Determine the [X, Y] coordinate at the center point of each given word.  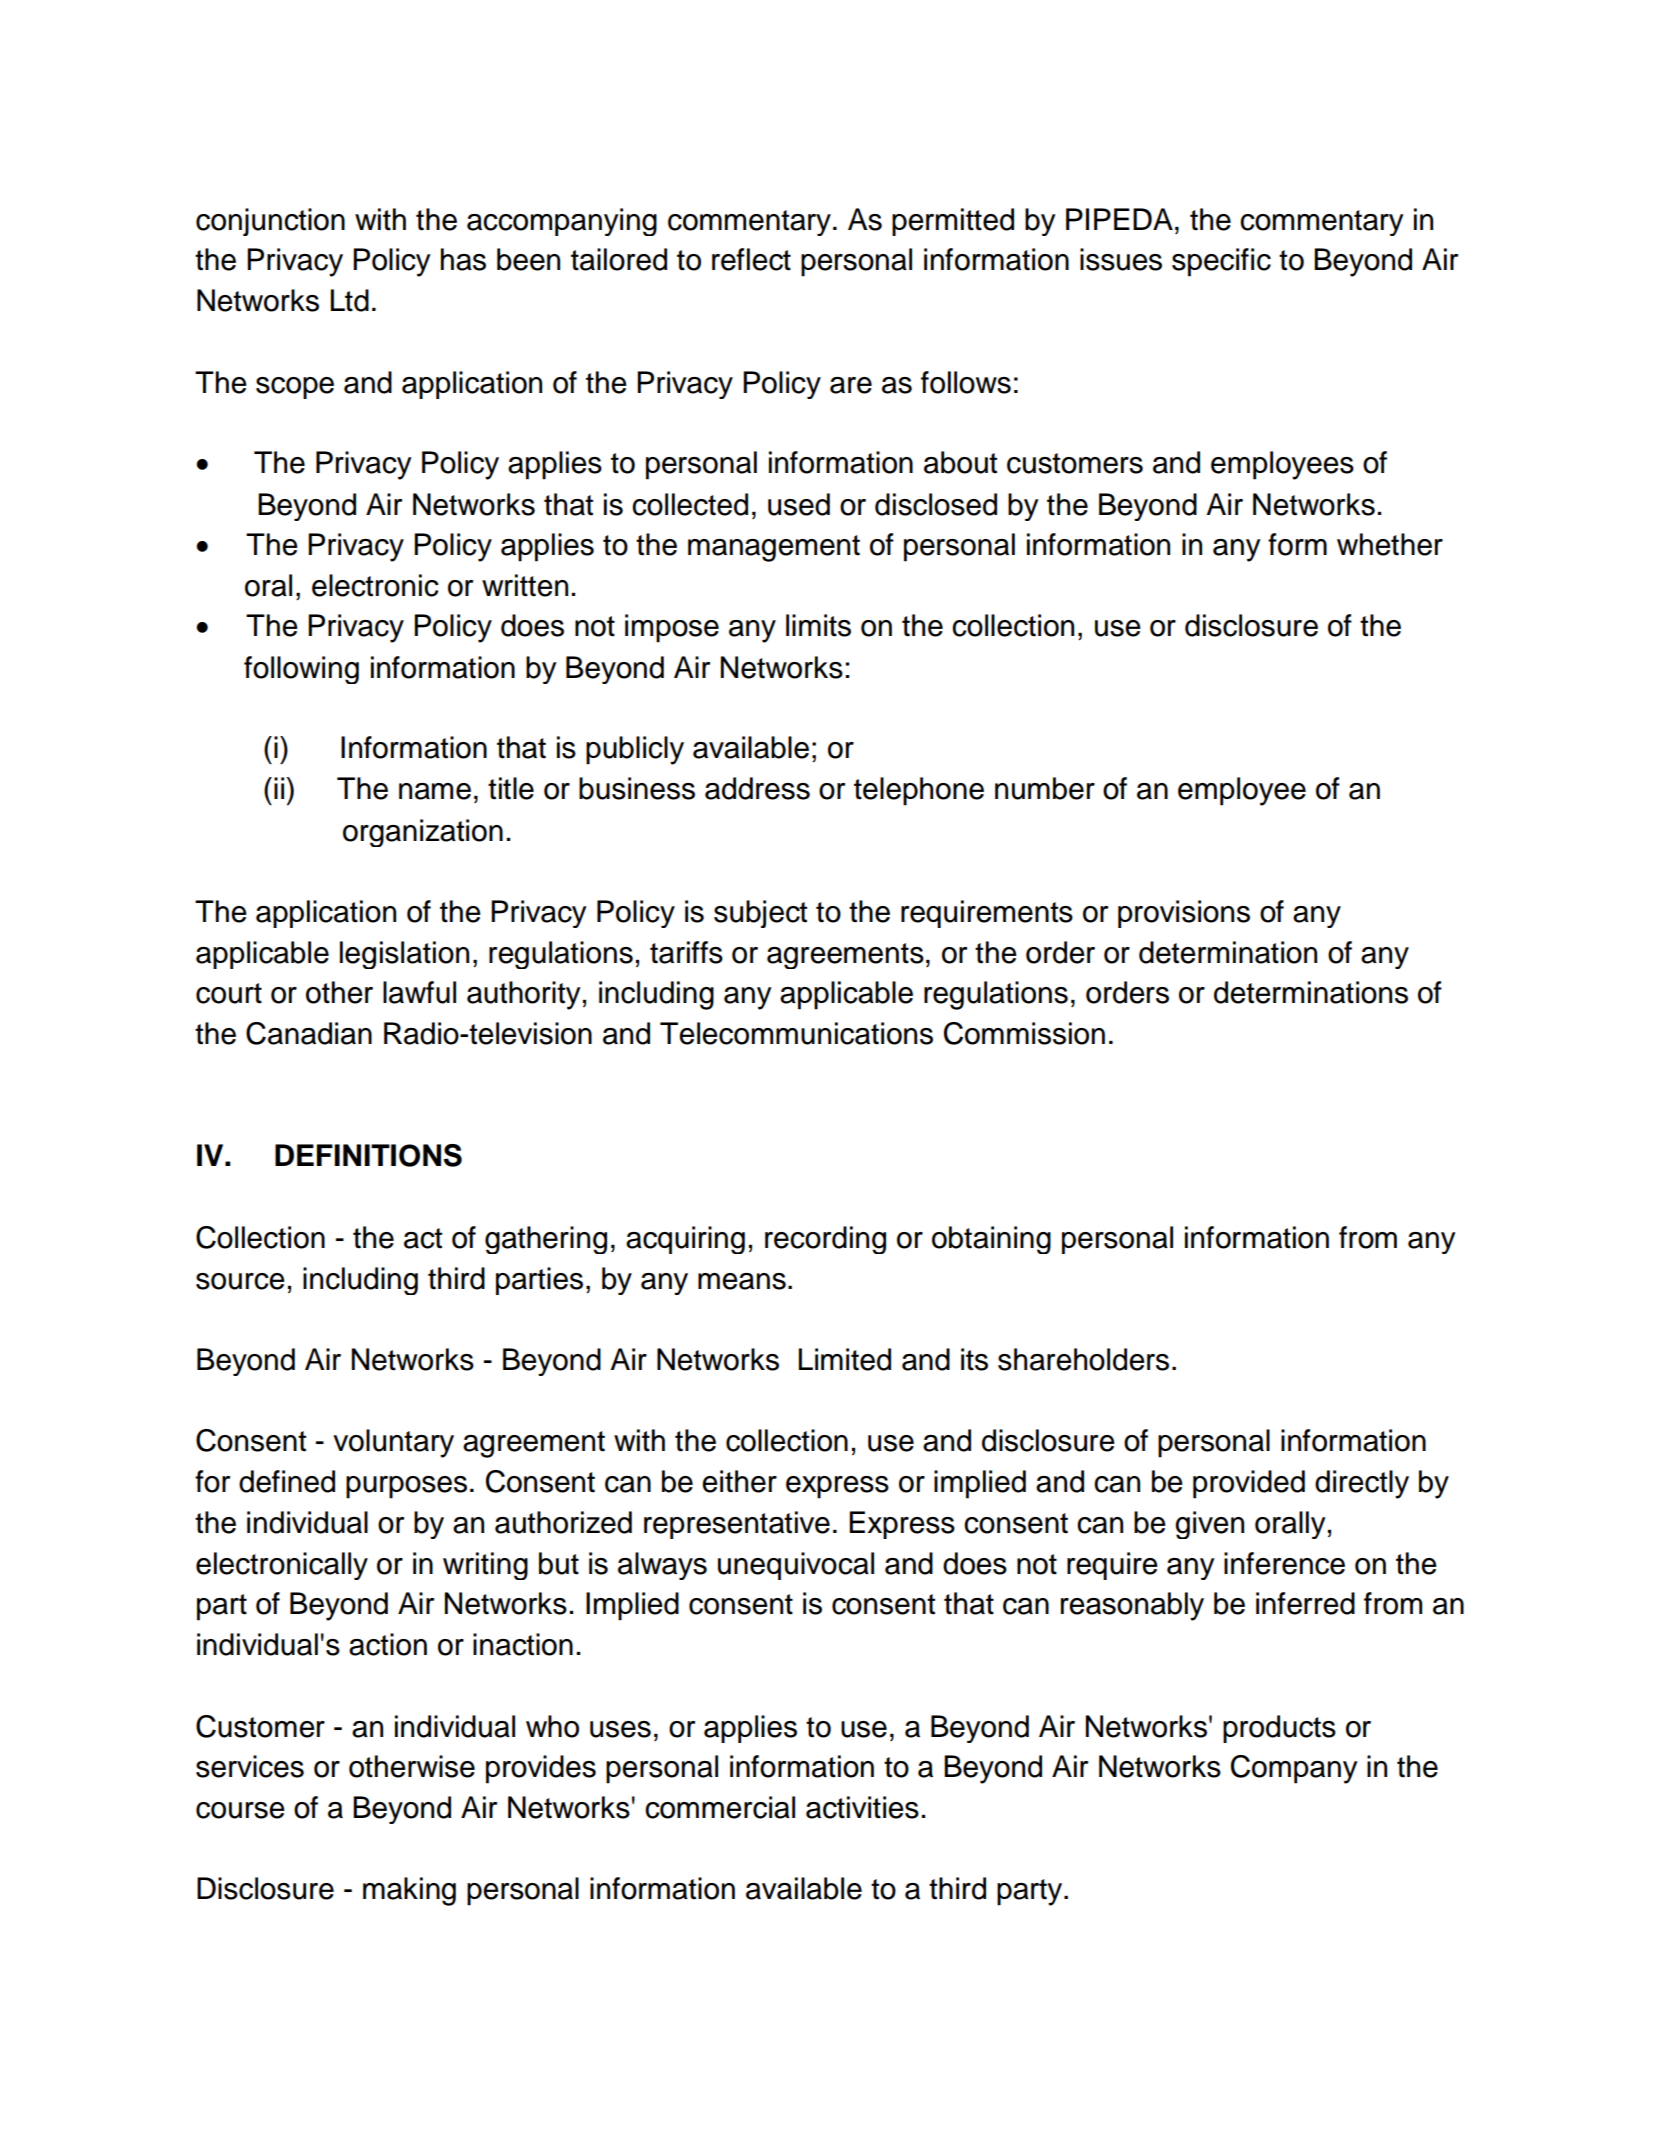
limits [818, 625]
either [739, 1481]
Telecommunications [796, 1033]
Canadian [309, 1033]
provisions [1184, 914]
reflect [751, 259]
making [409, 1891]
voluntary [393, 1443]
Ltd [350, 300]
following [301, 670]
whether [1390, 544]
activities [862, 1807]
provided [1249, 1484]
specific [1221, 262]
